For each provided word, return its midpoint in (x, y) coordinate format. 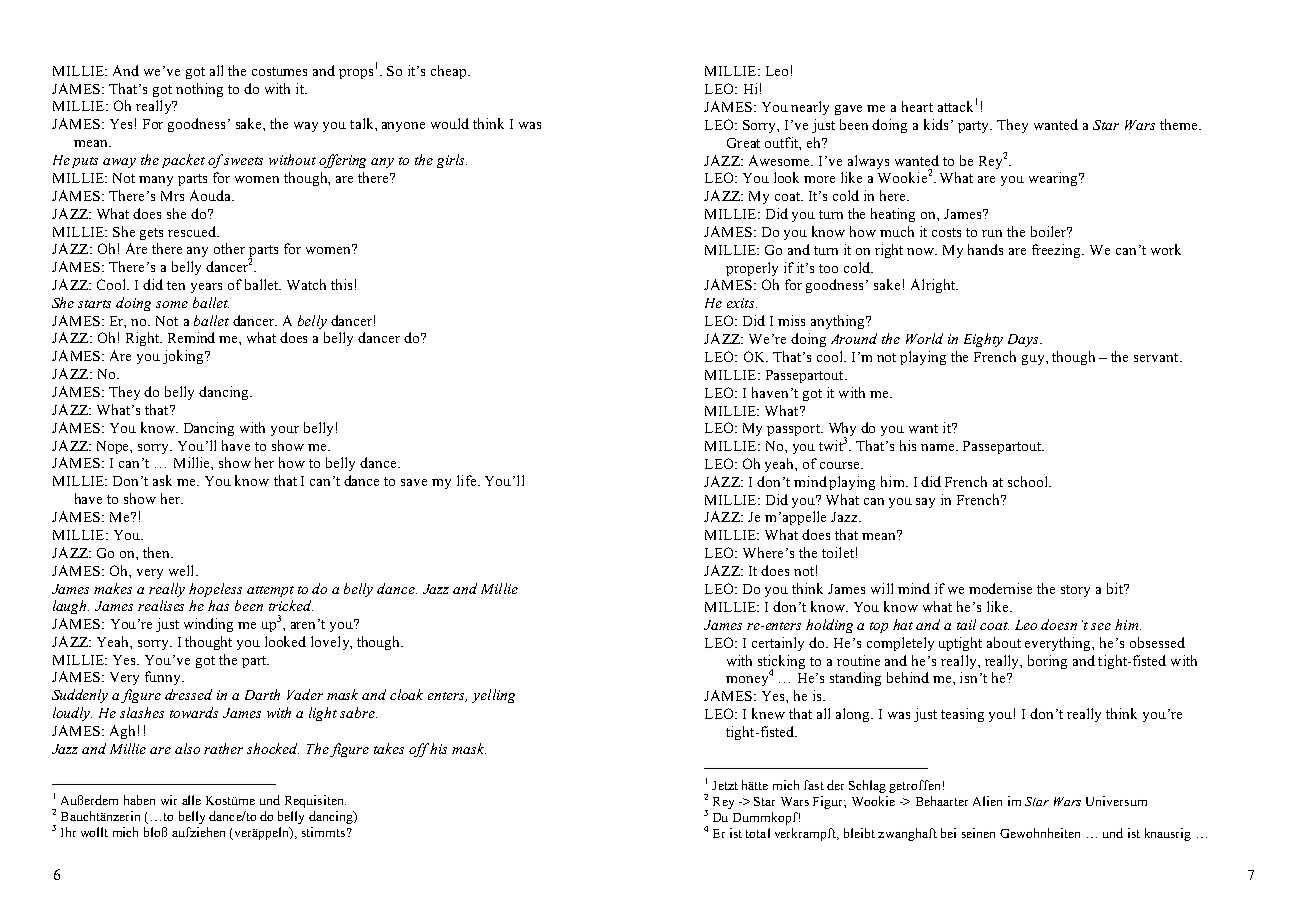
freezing (1058, 251)
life (468, 480)
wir (169, 800)
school (1029, 481)
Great (743, 143)
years (206, 288)
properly (752, 269)
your (285, 431)
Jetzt (725, 785)
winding (208, 625)
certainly (778, 644)
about (1004, 642)
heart (917, 106)
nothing (199, 90)
